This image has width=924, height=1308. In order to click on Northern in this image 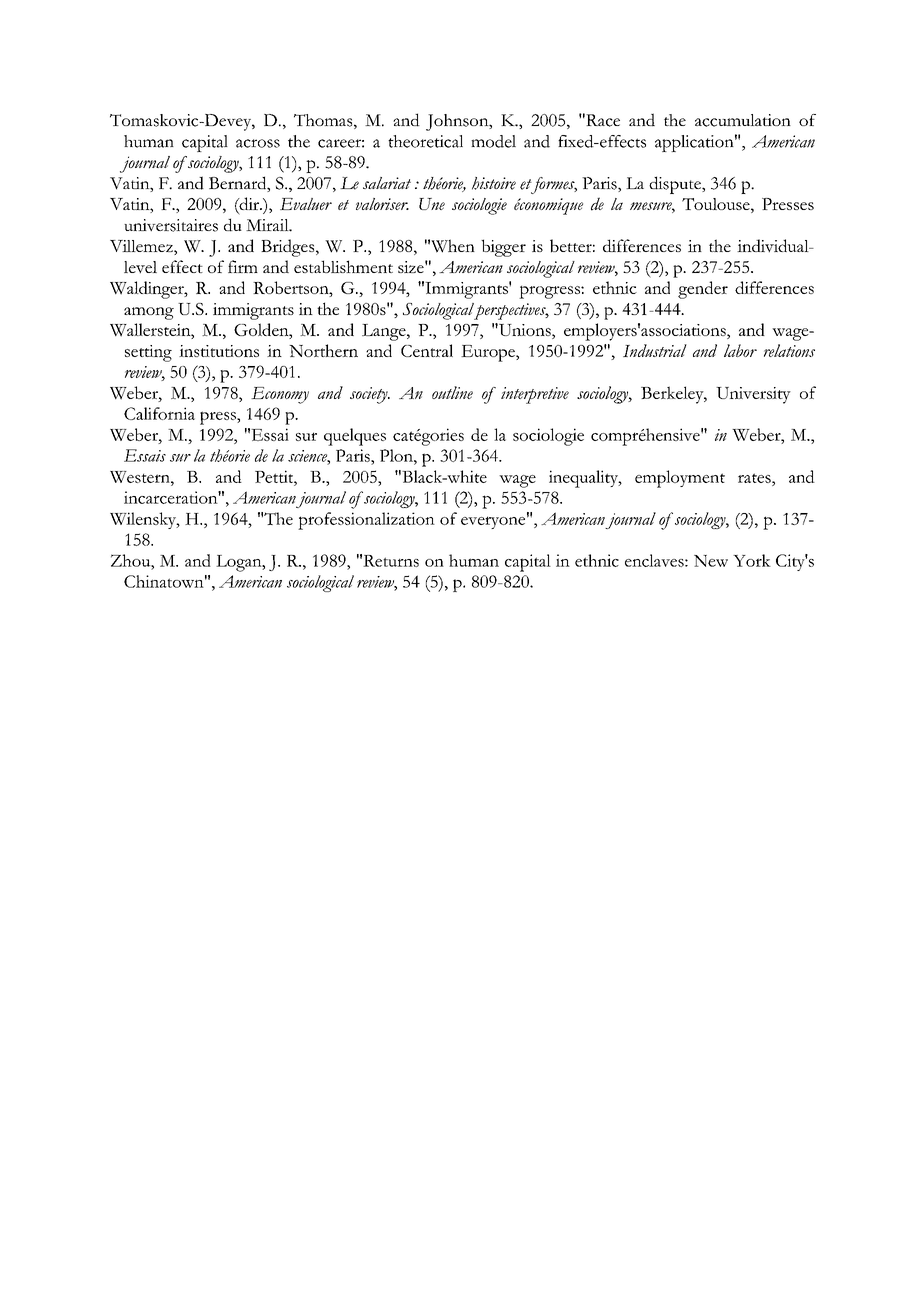, I will do `click(323, 350)`.
